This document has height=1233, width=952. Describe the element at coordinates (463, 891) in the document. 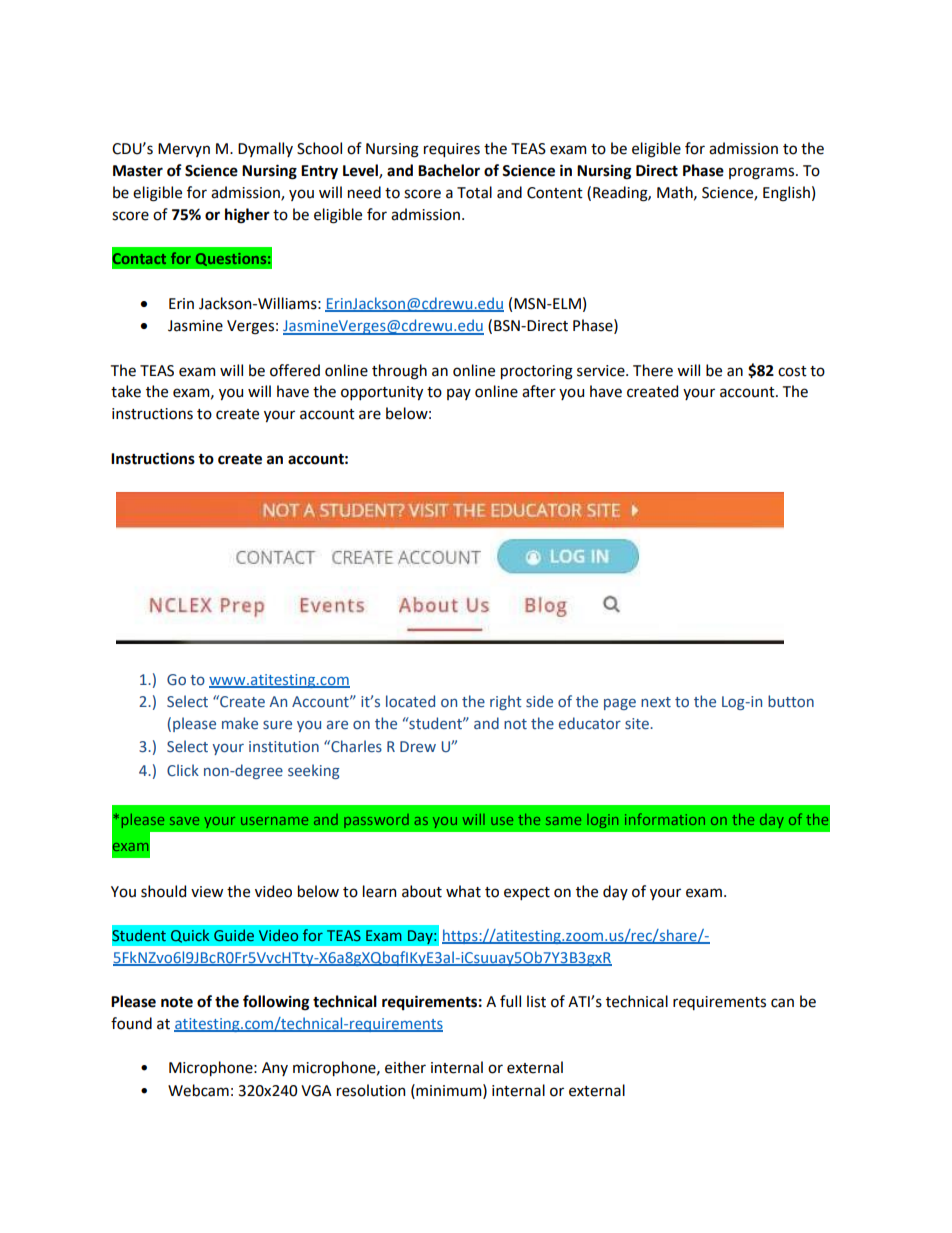

I see `what` at that location.
